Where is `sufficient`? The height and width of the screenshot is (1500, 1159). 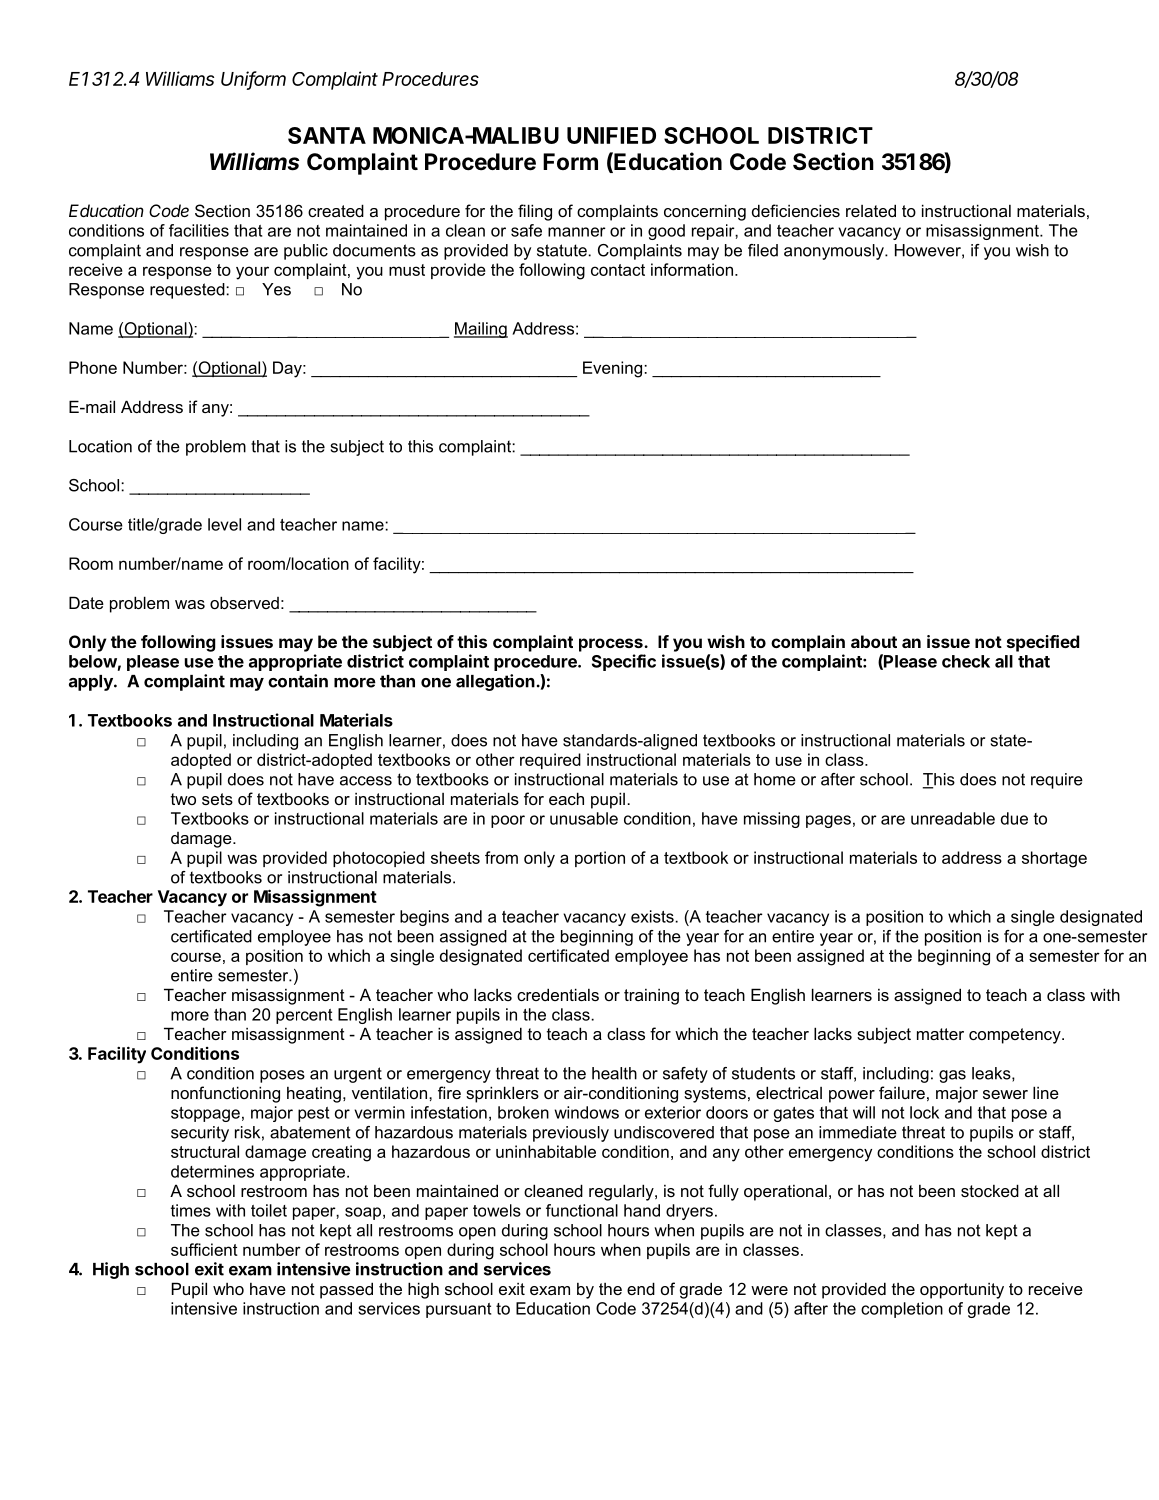 sufficient is located at coordinates (204, 1249).
